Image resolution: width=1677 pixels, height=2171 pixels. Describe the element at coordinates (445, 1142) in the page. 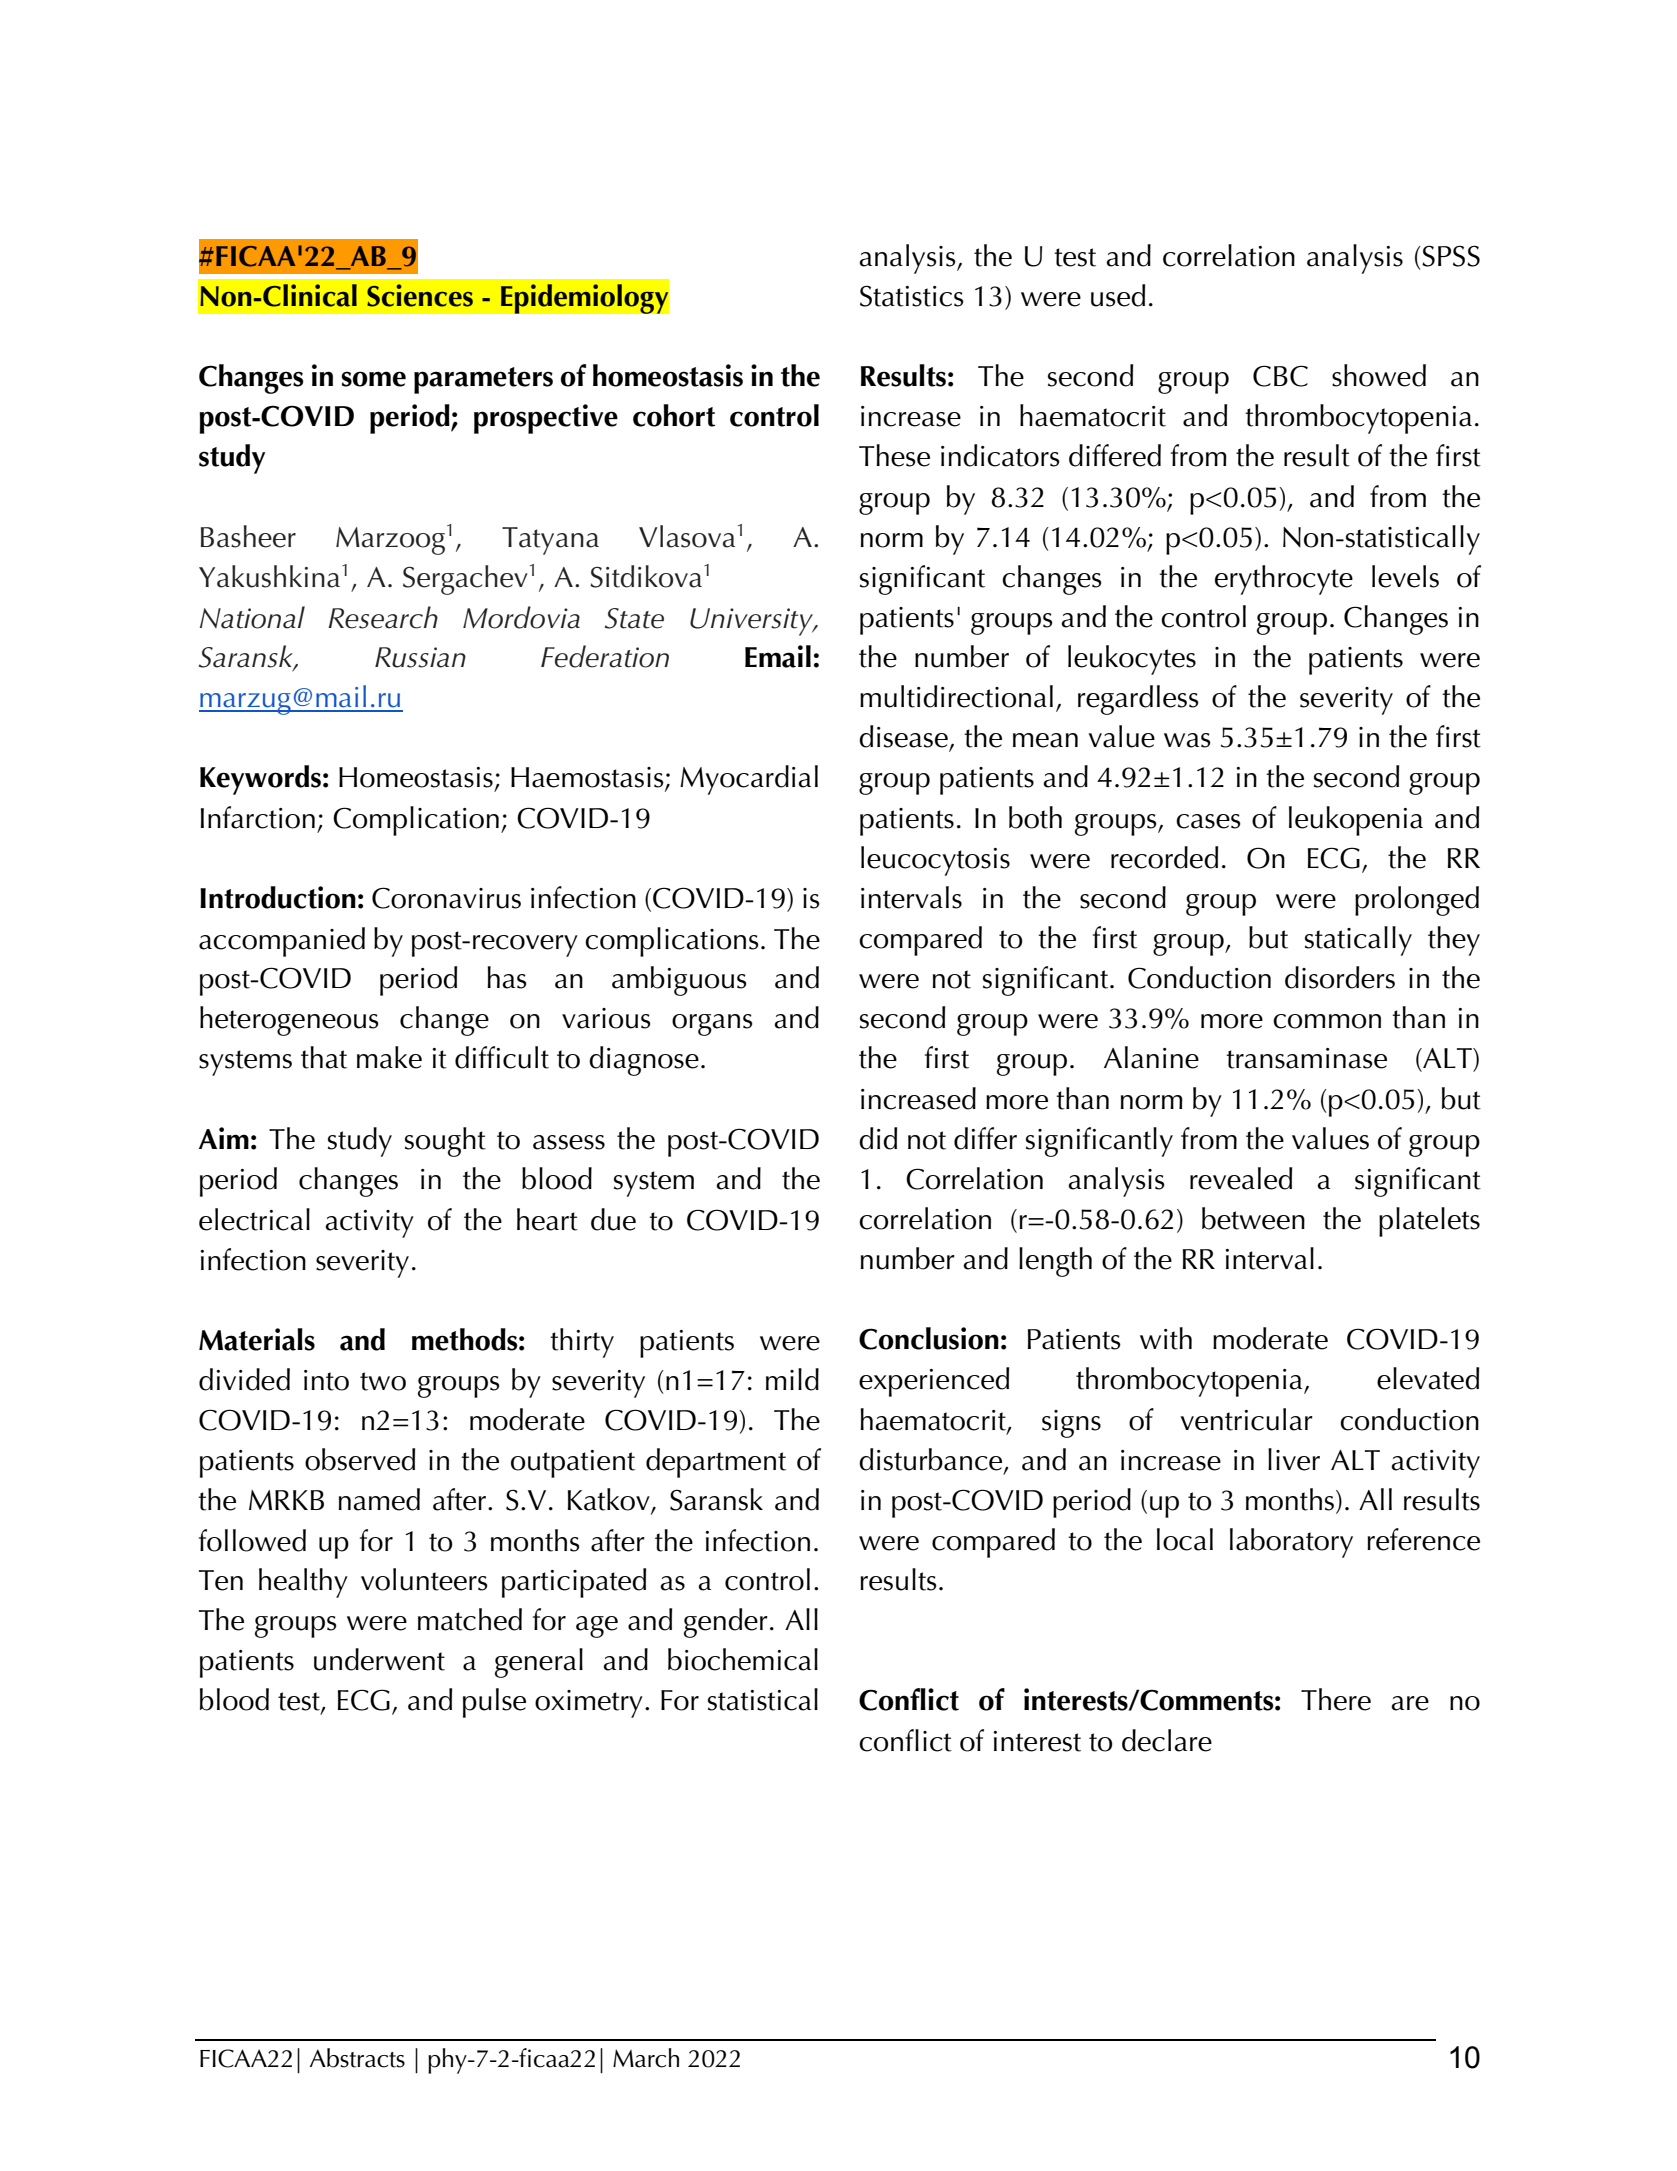

I see `sought` at that location.
